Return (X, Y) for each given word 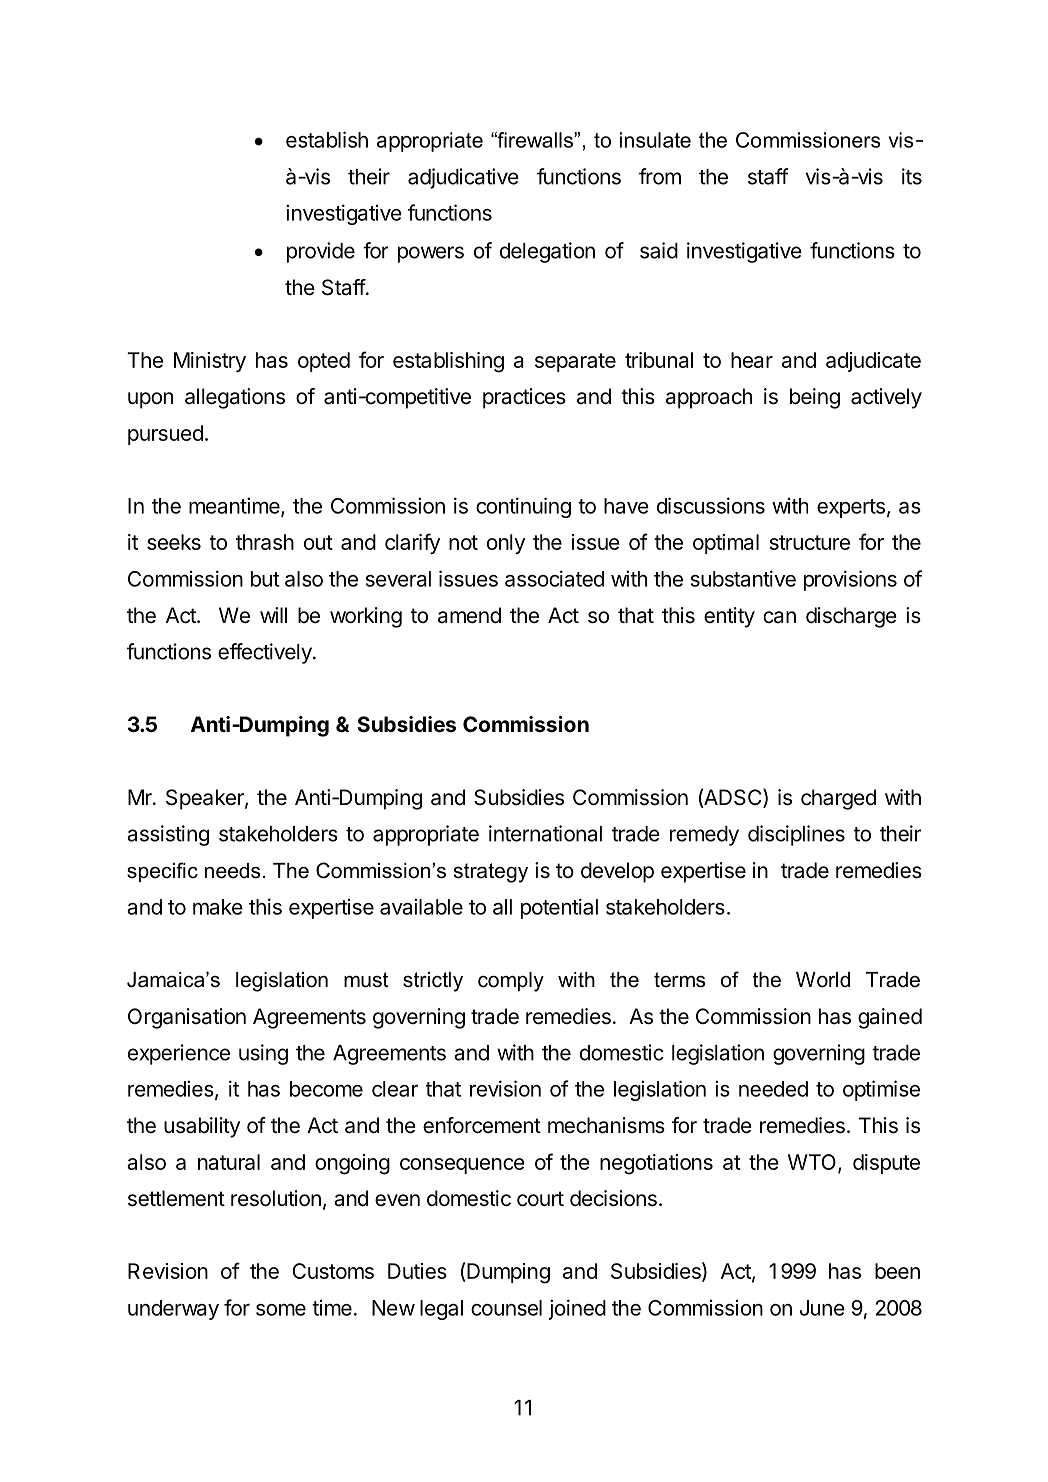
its (912, 176)
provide (321, 252)
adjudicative (463, 178)
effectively (266, 653)
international (545, 833)
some (281, 1310)
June (822, 1308)
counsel (506, 1308)
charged (838, 799)
